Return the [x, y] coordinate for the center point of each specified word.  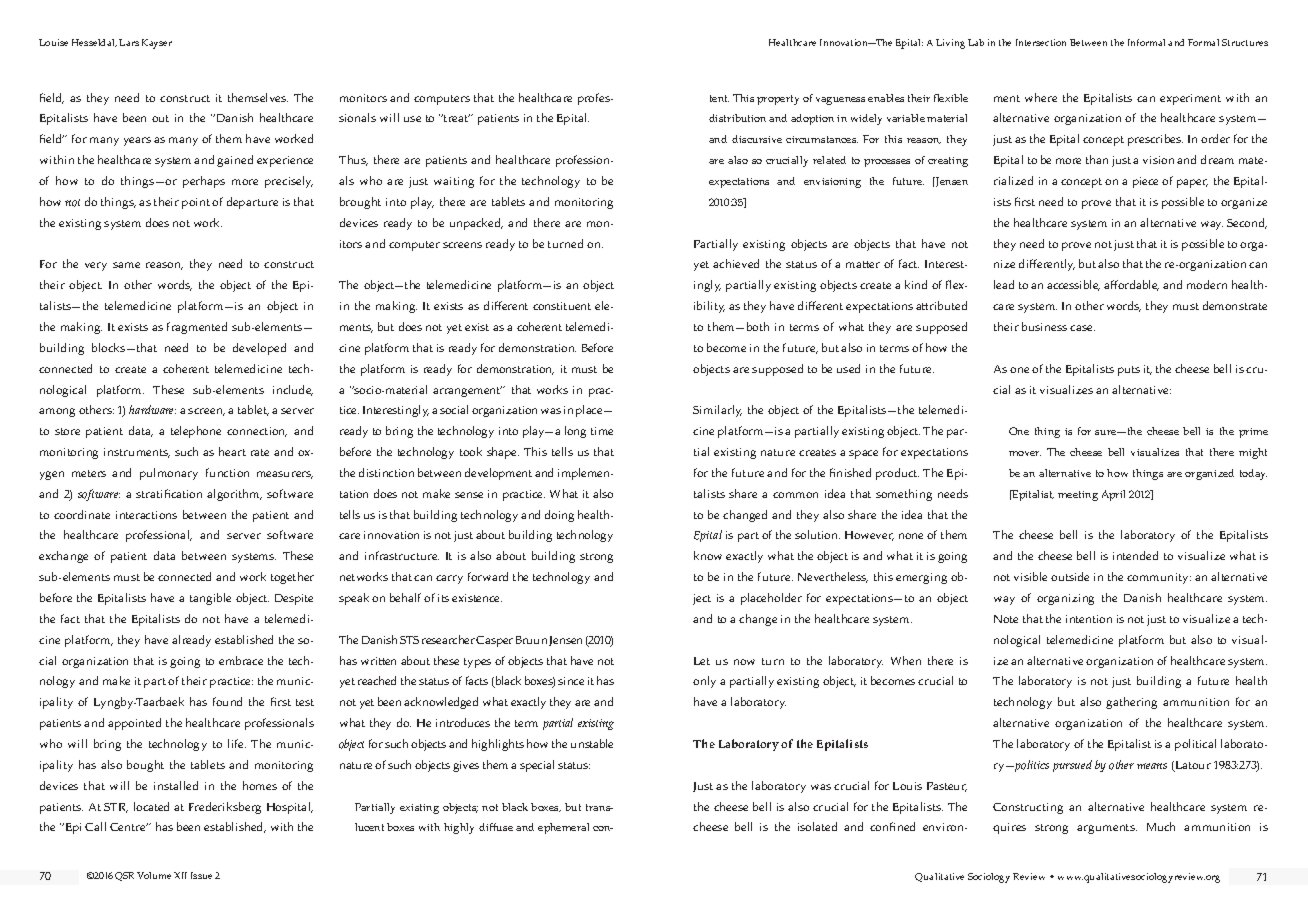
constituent [562, 306]
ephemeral [563, 828]
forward [488, 576]
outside [1070, 576]
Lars [129, 42]
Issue [201, 875]
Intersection [1041, 42]
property [778, 100]
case [1082, 328]
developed [259, 349]
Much [1161, 826]
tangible [210, 599]
